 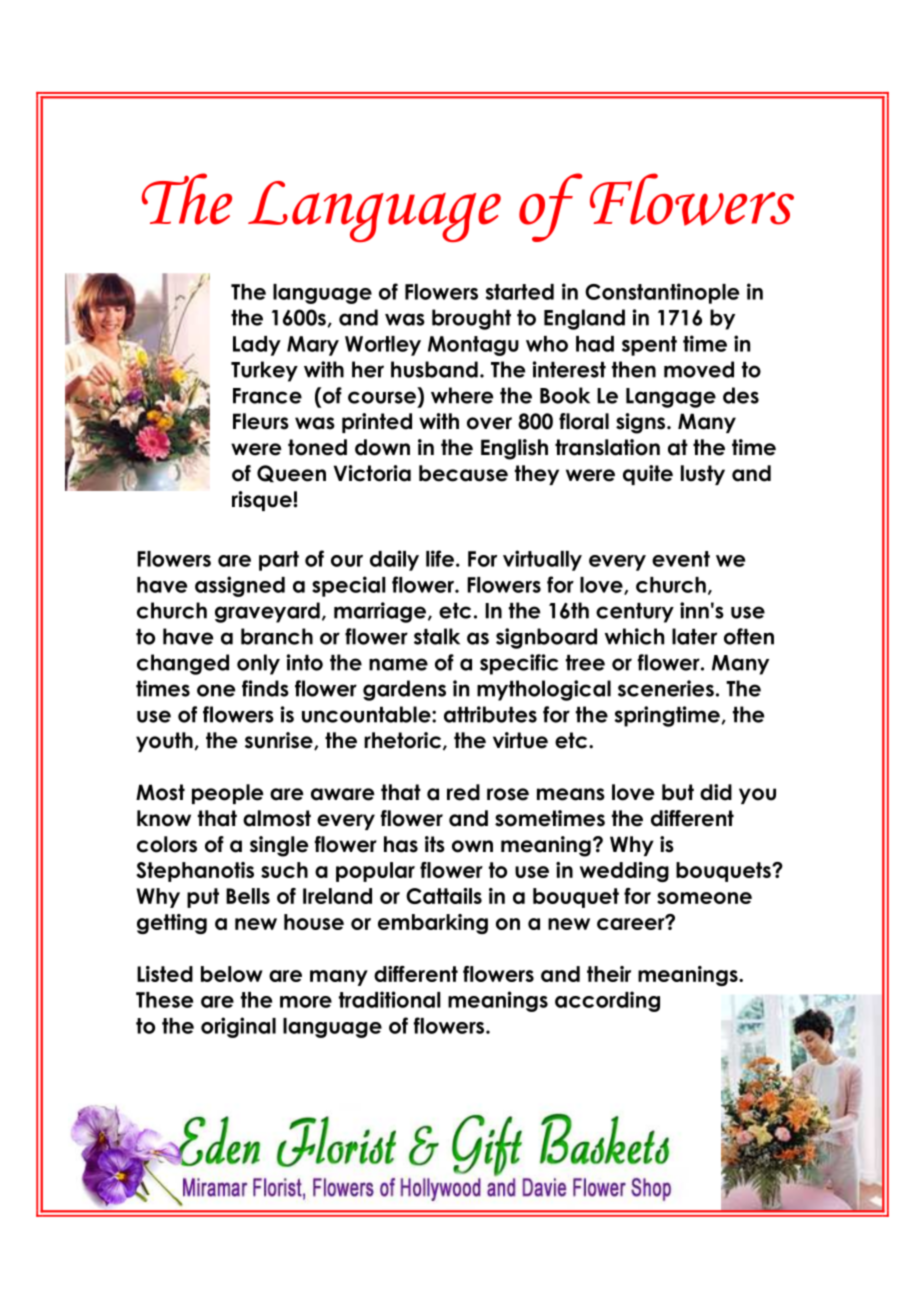 What do you see at coordinates (238, 1027) in the screenshot?
I see `original` at bounding box center [238, 1027].
